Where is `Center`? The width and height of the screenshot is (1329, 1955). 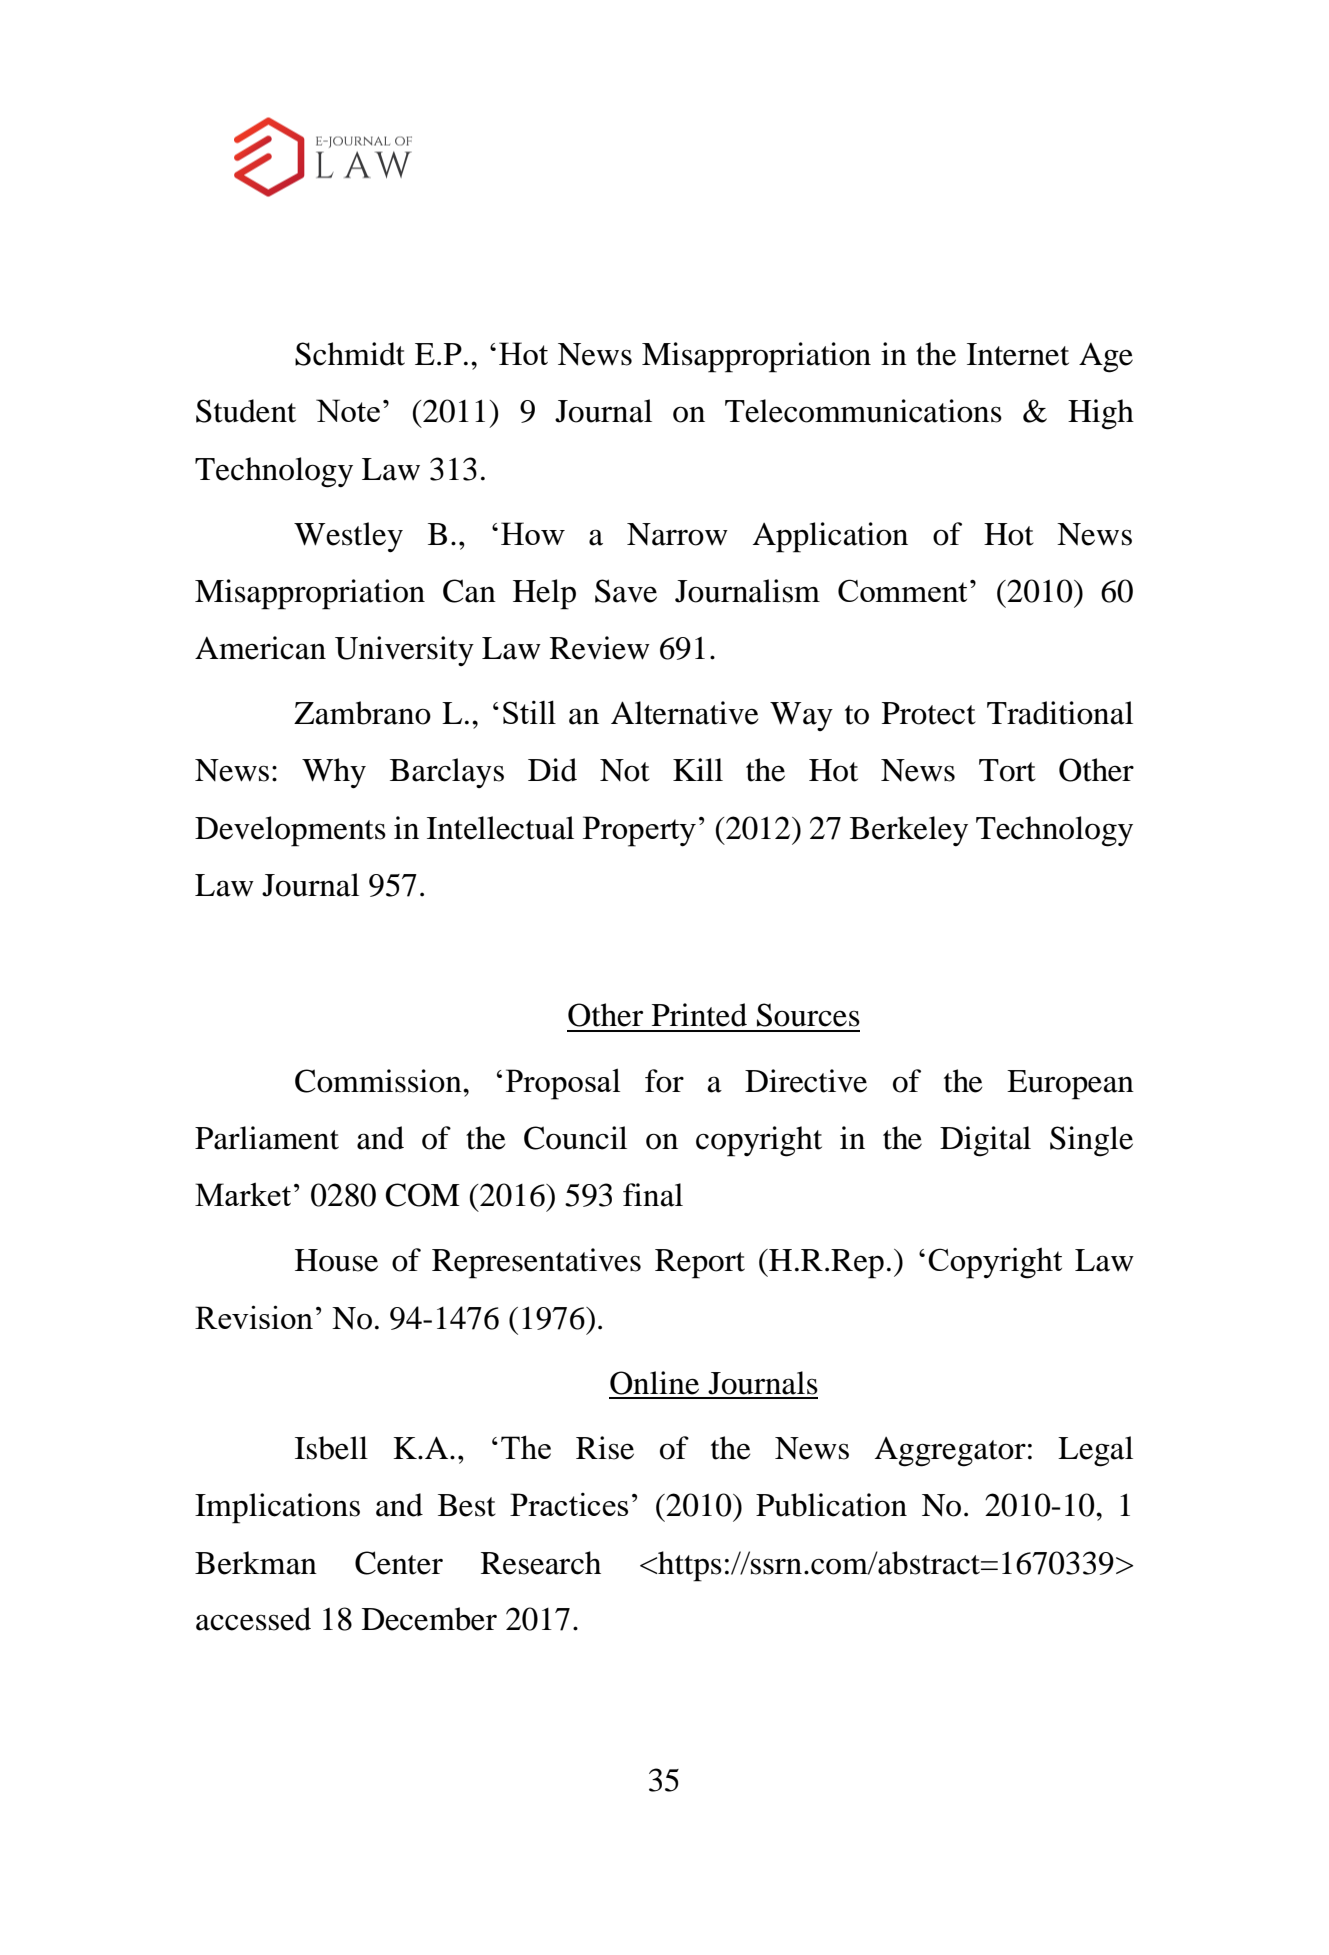
Center is located at coordinates (399, 1563).
